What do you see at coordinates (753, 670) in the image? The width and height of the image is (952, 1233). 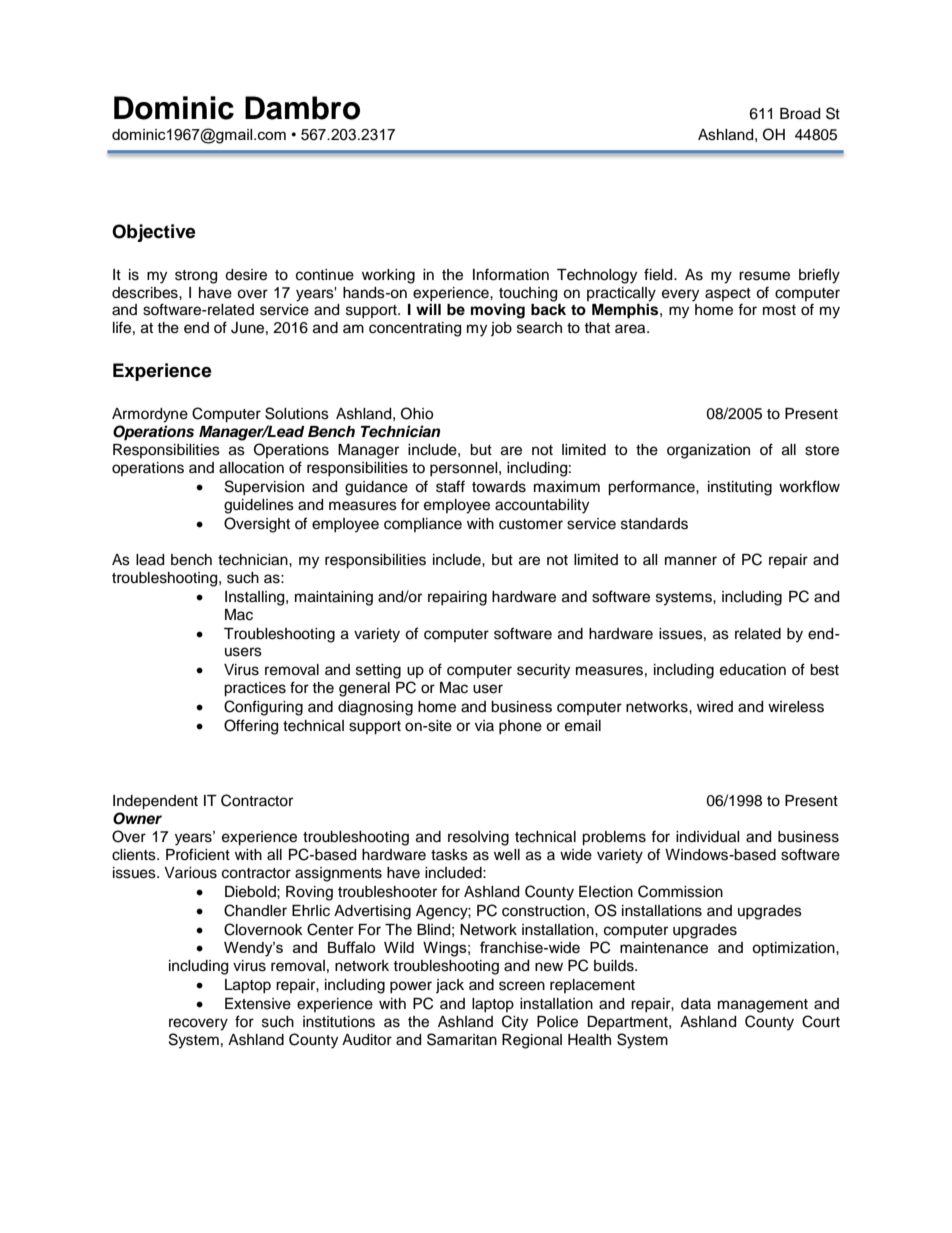 I see `education` at bounding box center [753, 670].
